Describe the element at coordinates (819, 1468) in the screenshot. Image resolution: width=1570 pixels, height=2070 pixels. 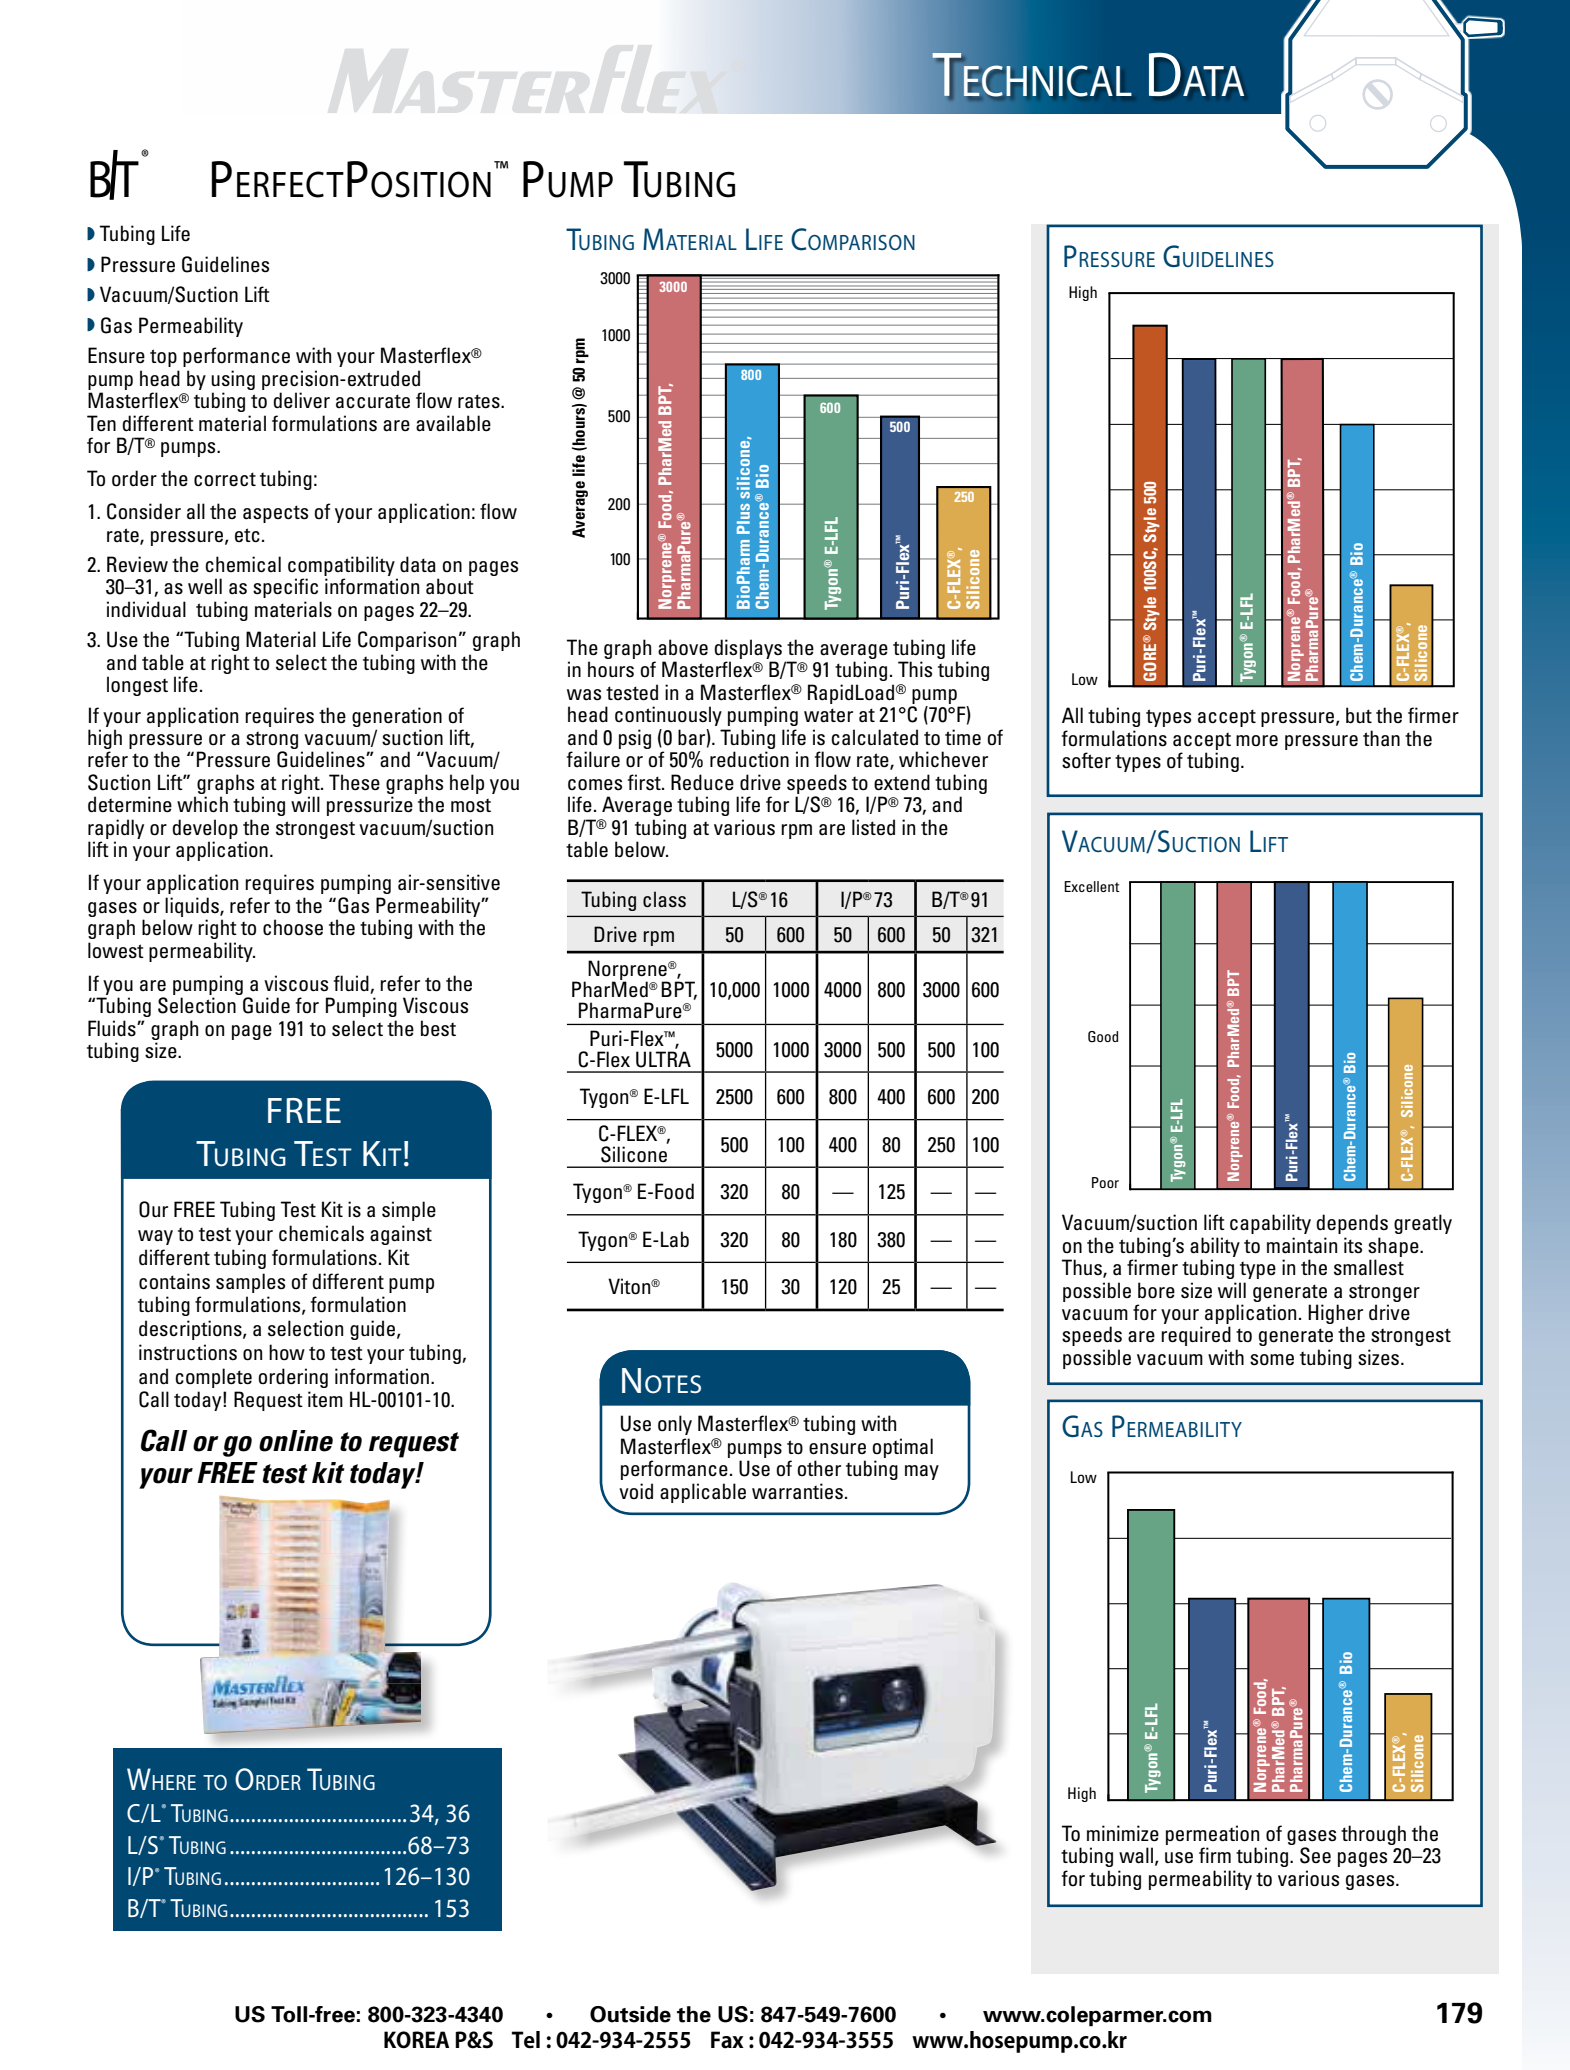
I see `other` at that location.
